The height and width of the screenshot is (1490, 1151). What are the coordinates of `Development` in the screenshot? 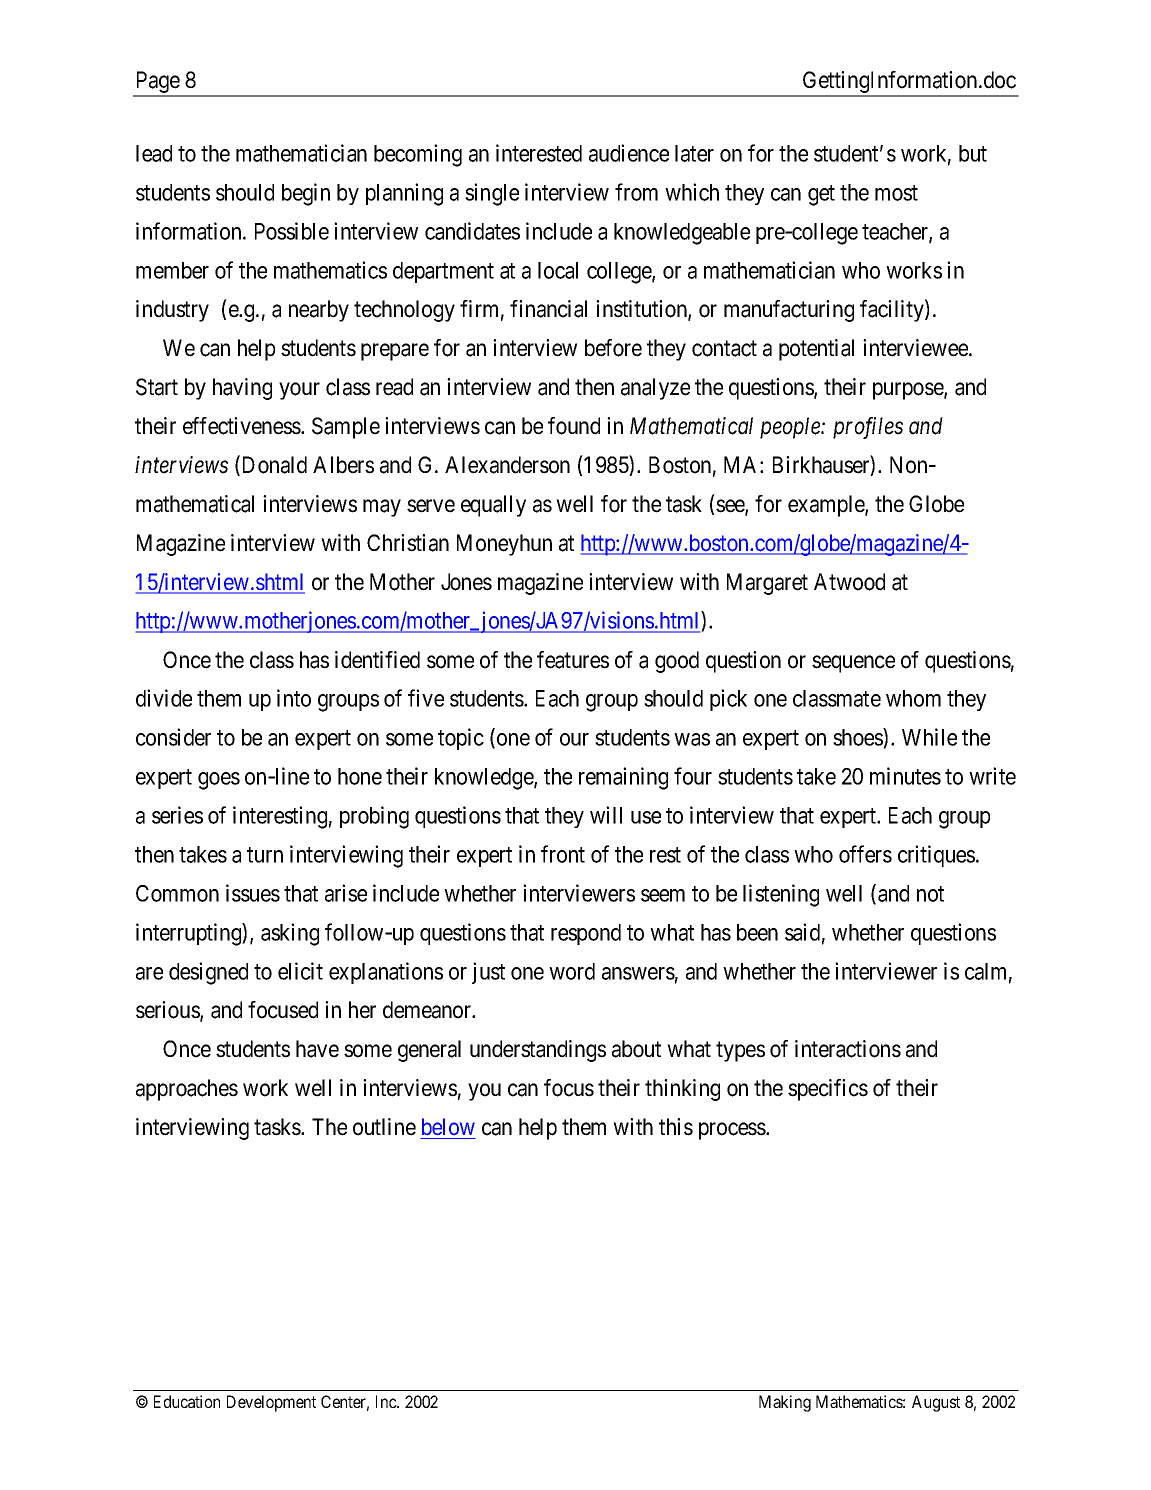 It's located at (271, 1403).
